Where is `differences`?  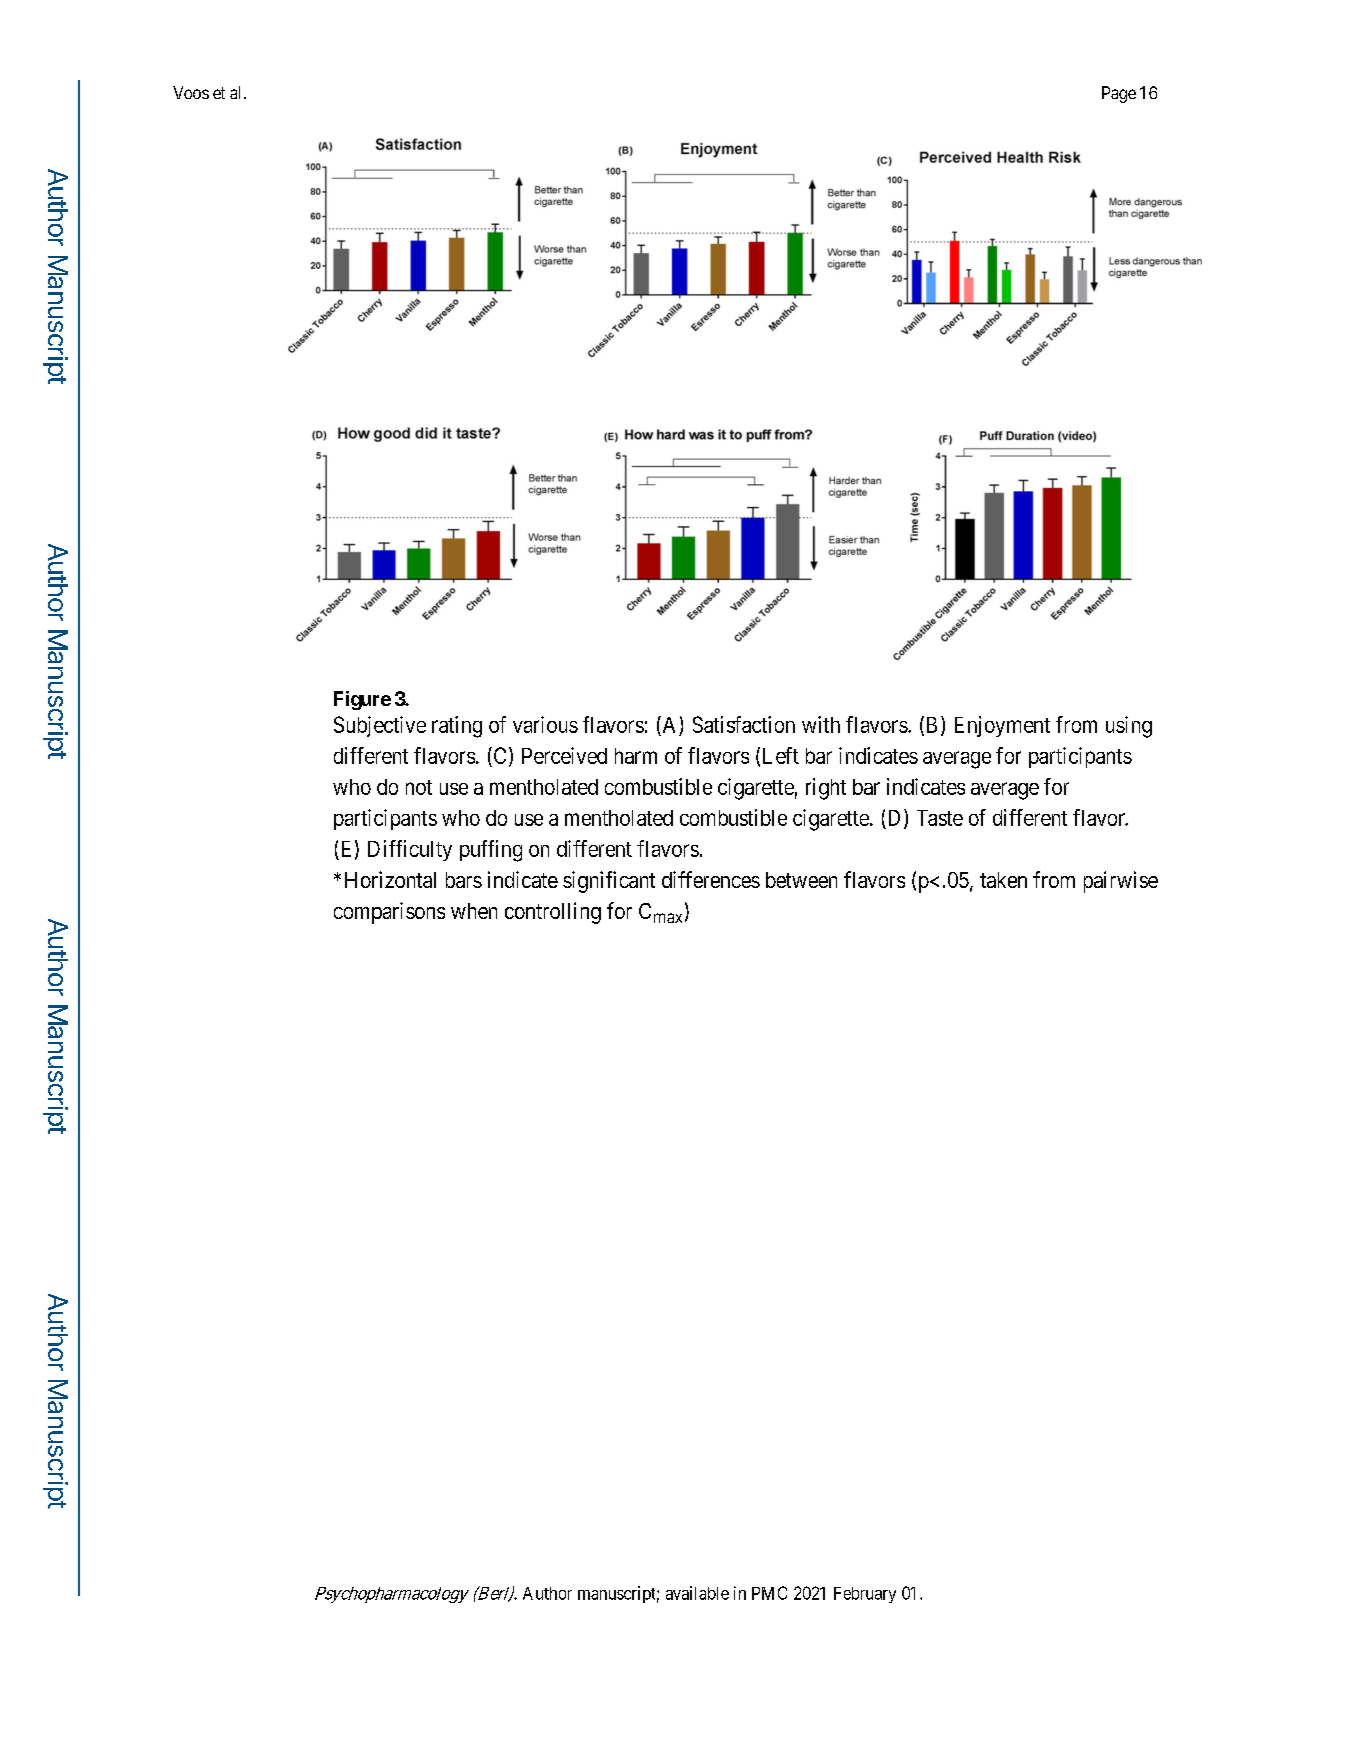 differences is located at coordinates (711, 879).
